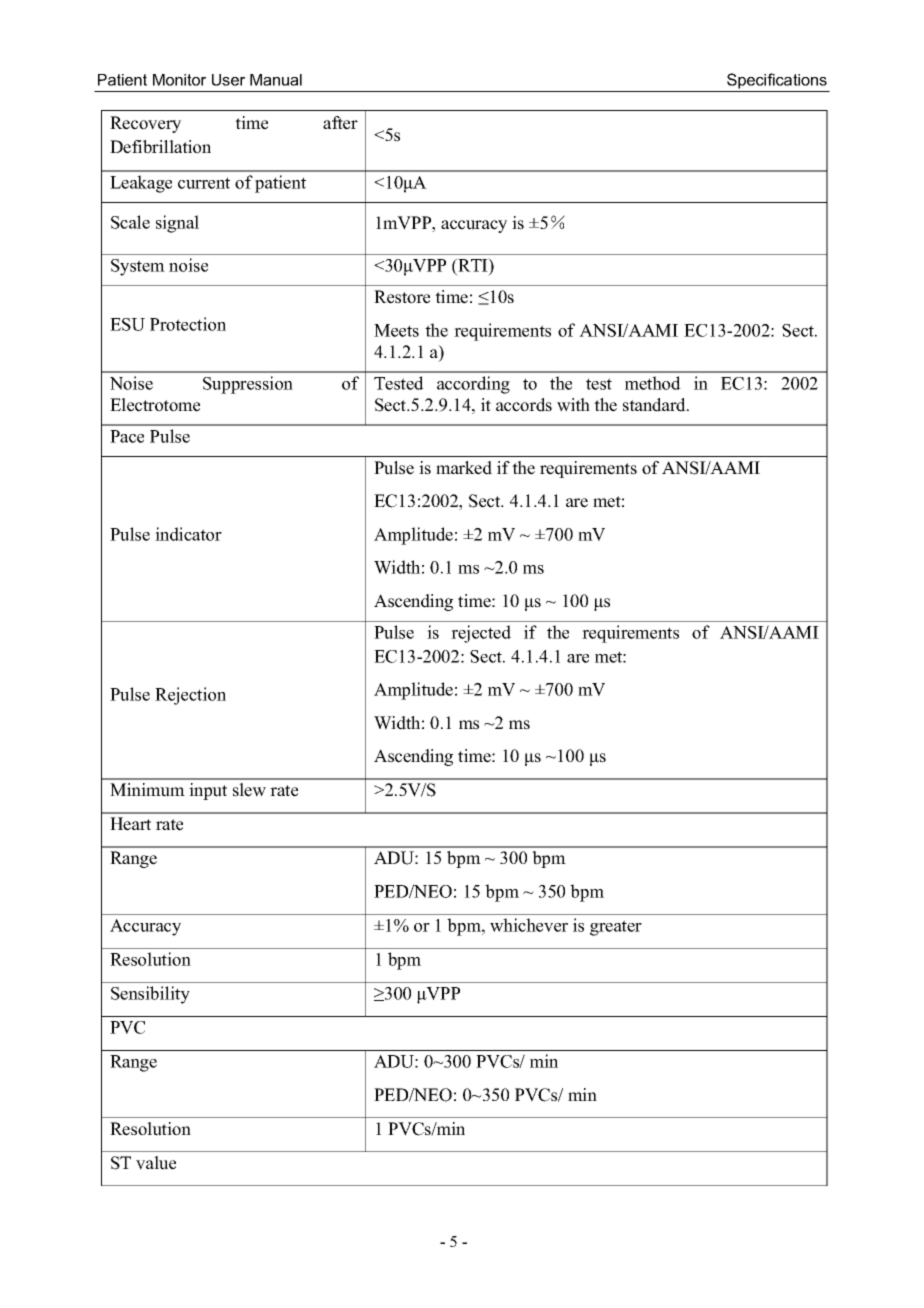  Describe the element at coordinates (190, 696) in the page. I see `Rejection` at that location.
